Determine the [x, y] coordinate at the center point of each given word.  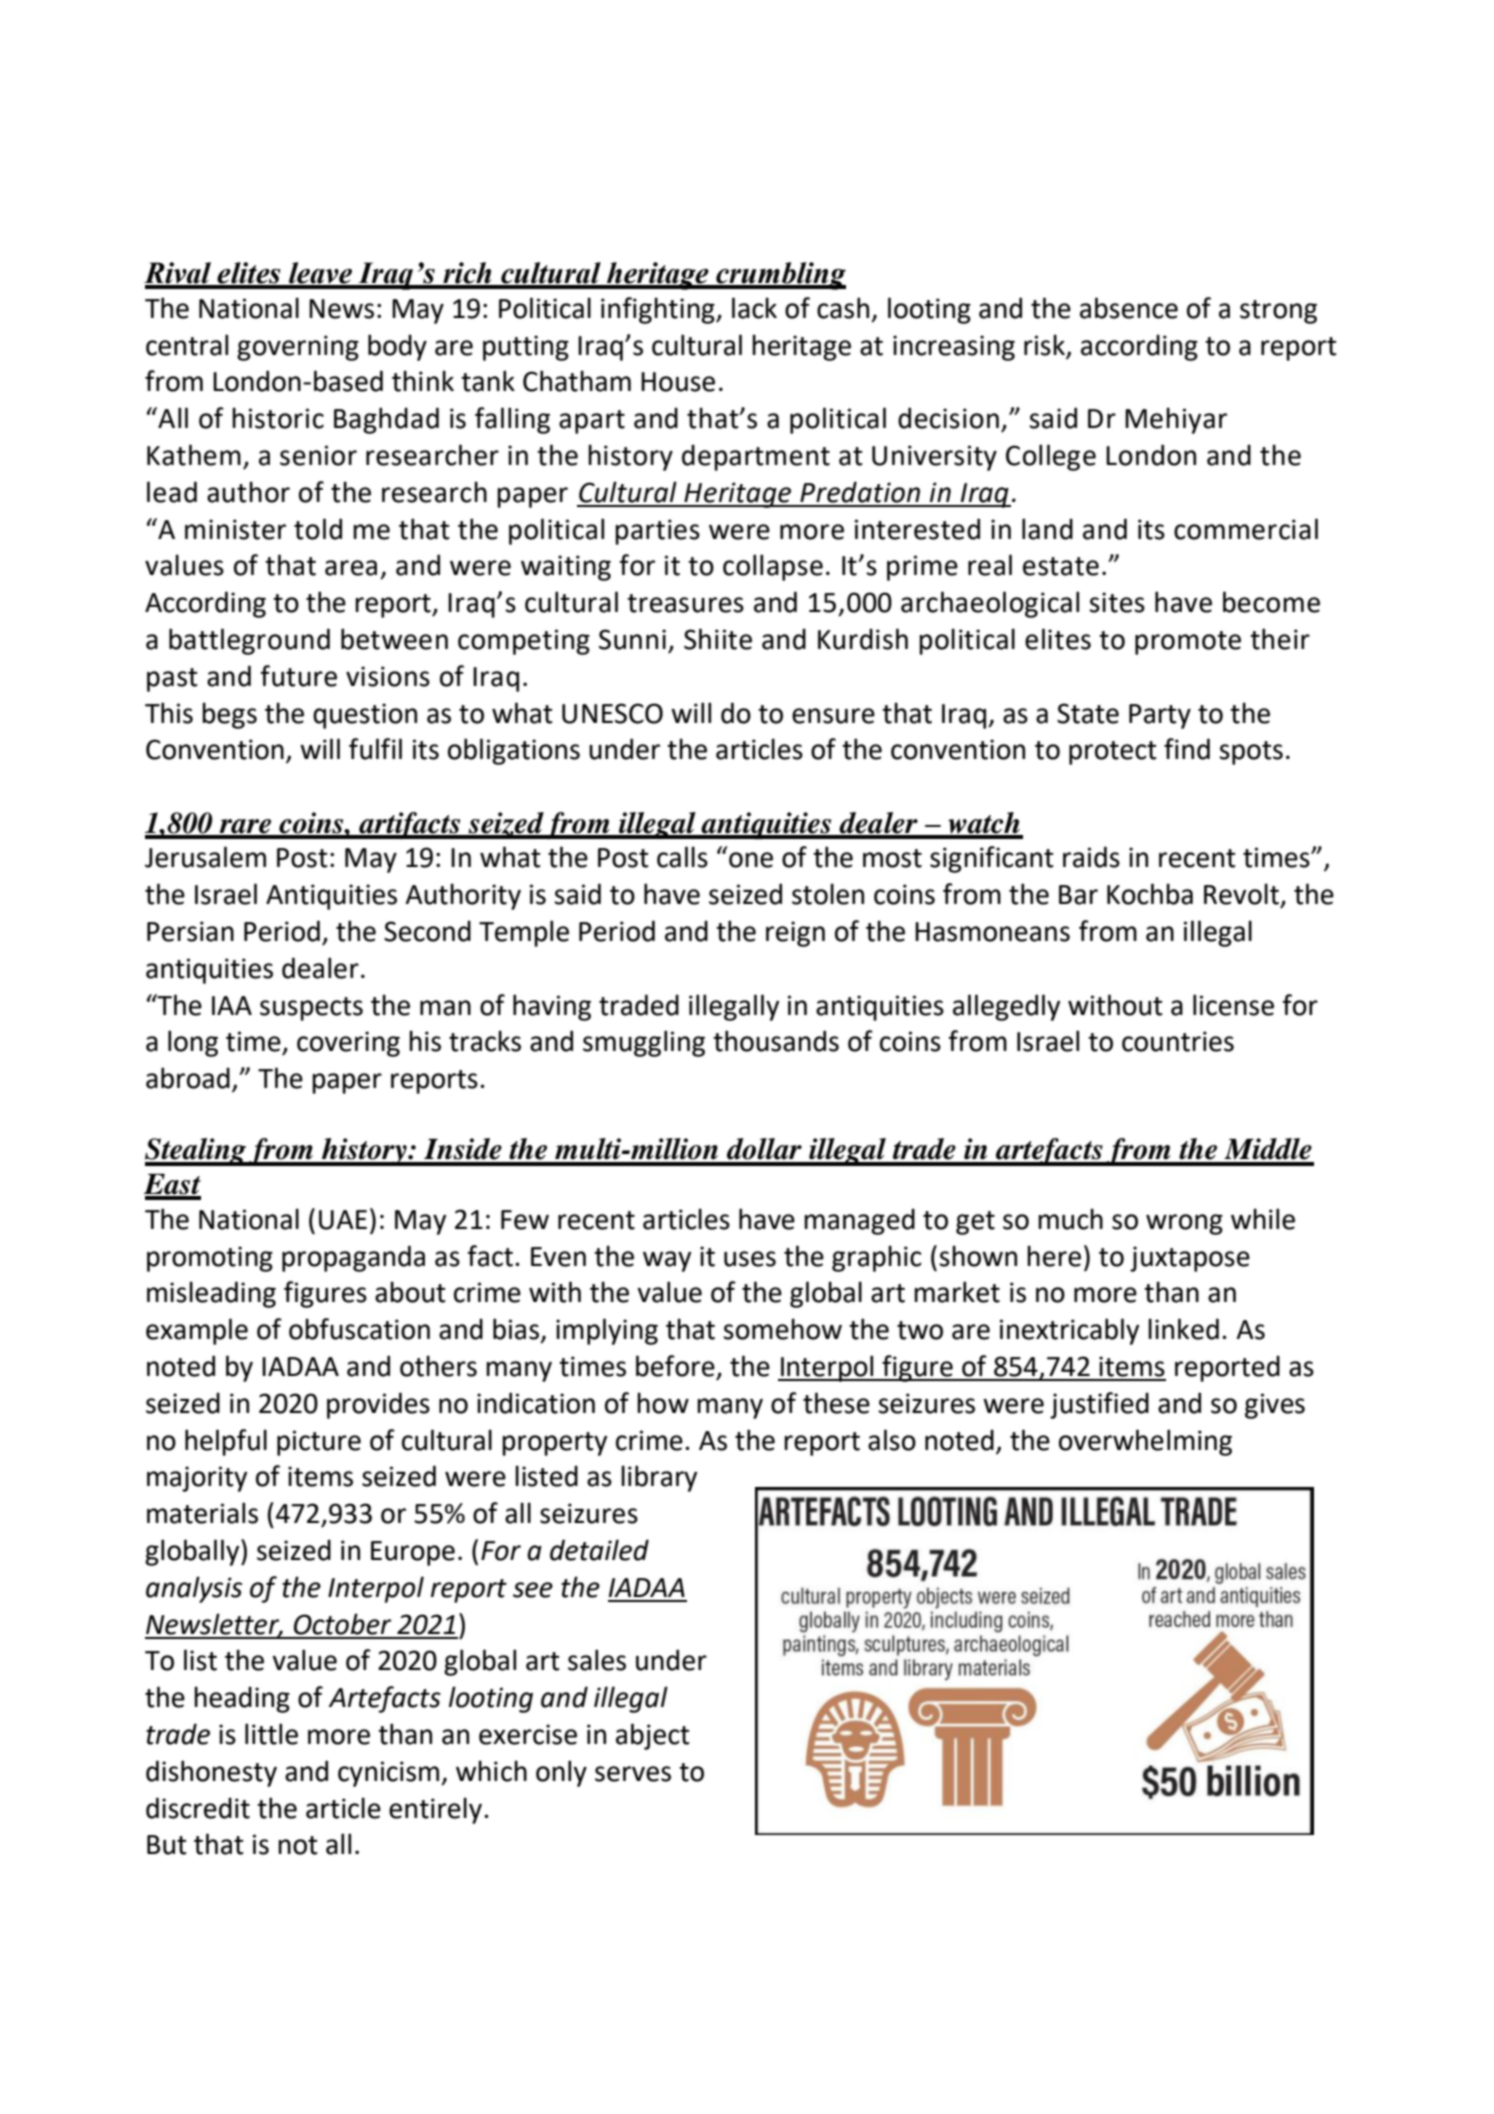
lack [754, 308]
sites [1117, 602]
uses [750, 1259]
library [659, 1478]
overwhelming [1145, 1442]
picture [319, 1443]
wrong [1184, 1224]
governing [298, 348]
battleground [249, 641]
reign [795, 934]
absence [1129, 308]
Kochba [1150, 894]
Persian [190, 931]
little [271, 1734]
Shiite [718, 639]
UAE [343, 1220]
